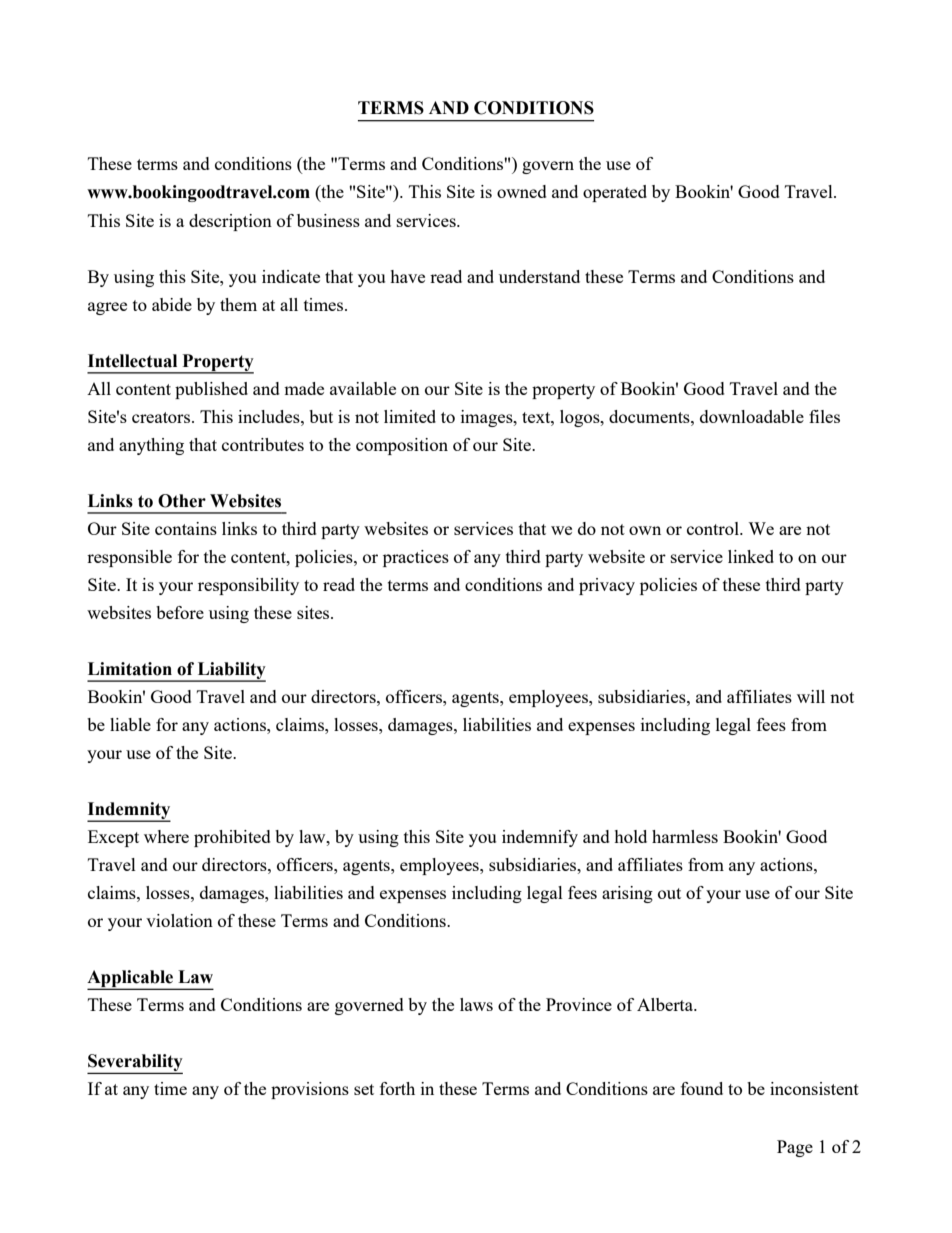  I want to click on operated, so click(615, 193).
